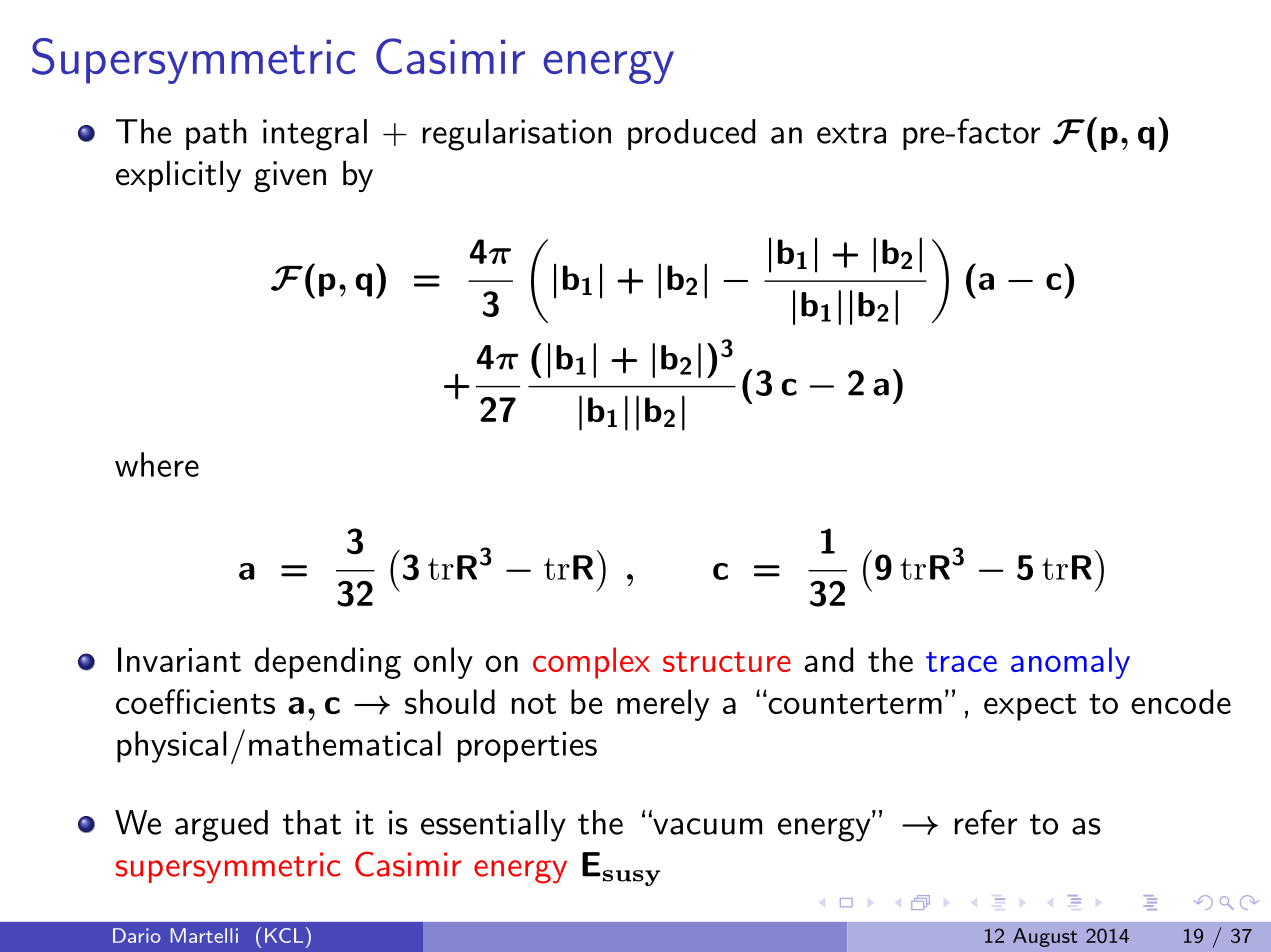 The height and width of the image is (952, 1271). What do you see at coordinates (727, 662) in the image?
I see `structure` at bounding box center [727, 662].
